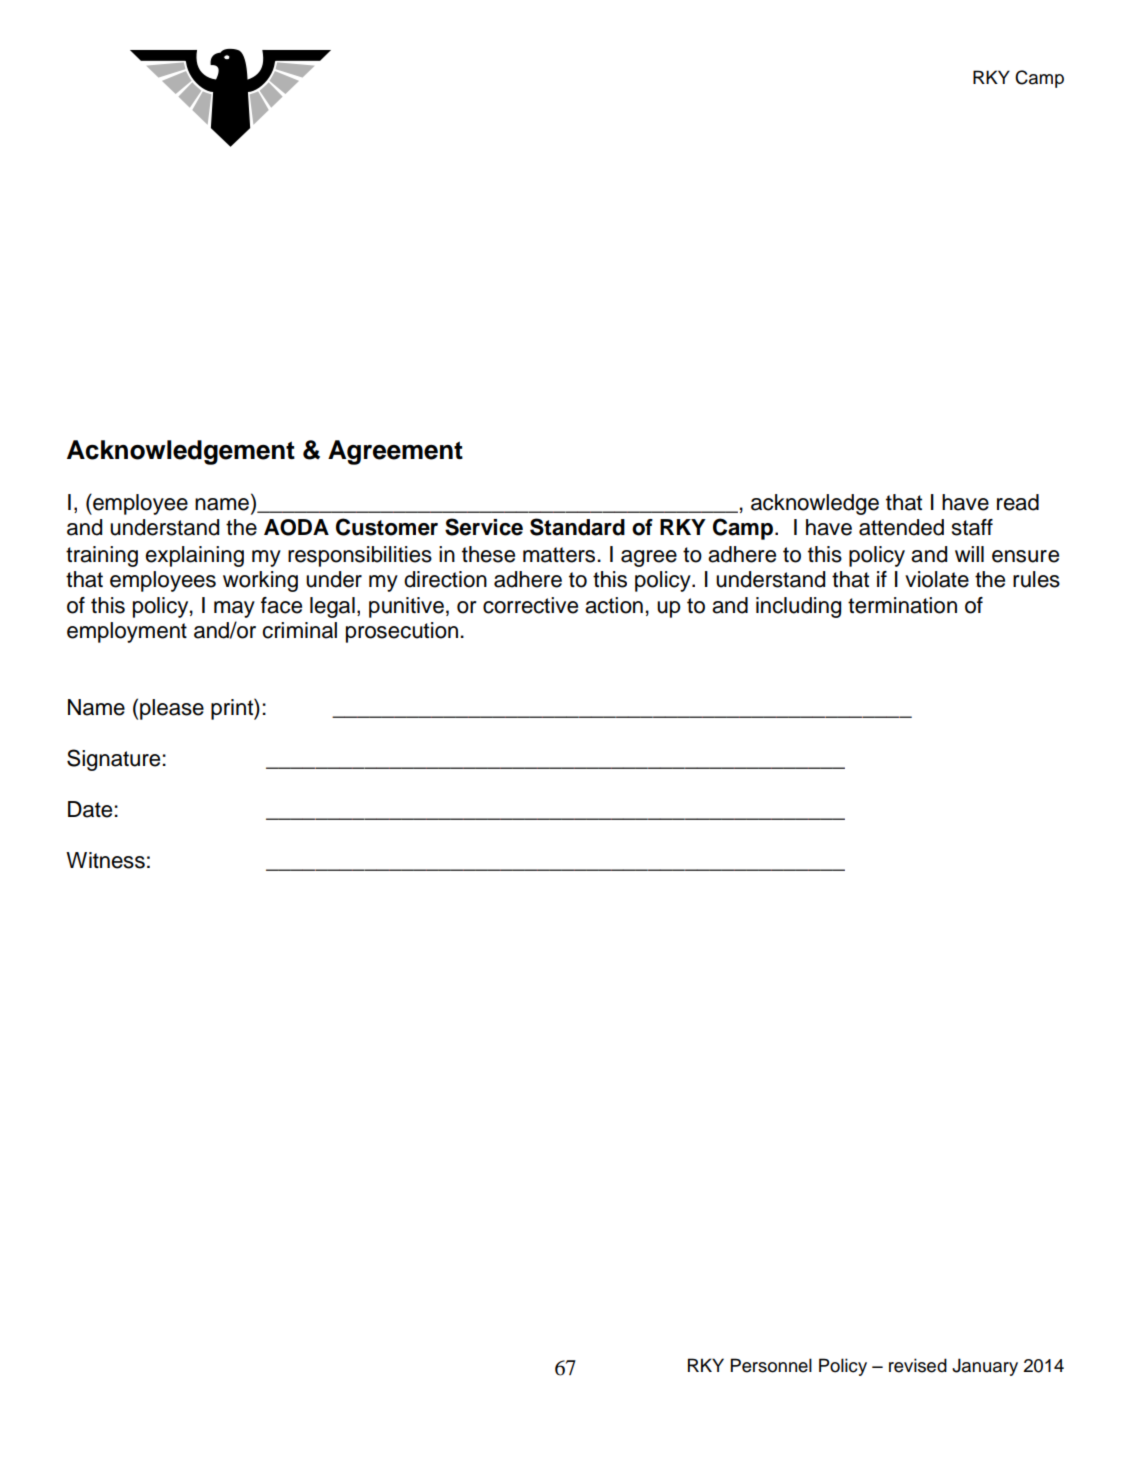 The image size is (1131, 1464). I want to click on explaining, so click(194, 556).
